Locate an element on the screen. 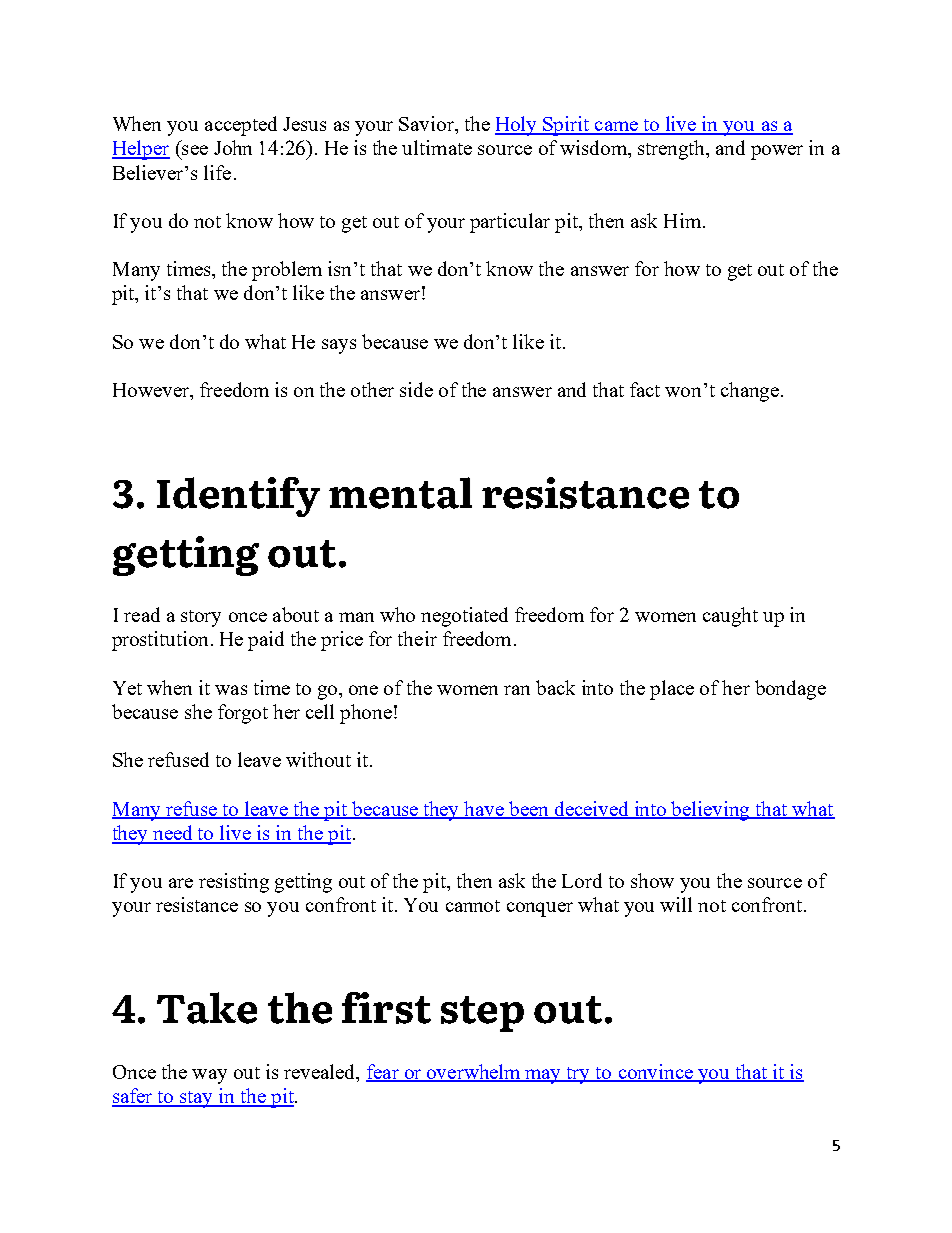  ultimate is located at coordinates (437, 147).
